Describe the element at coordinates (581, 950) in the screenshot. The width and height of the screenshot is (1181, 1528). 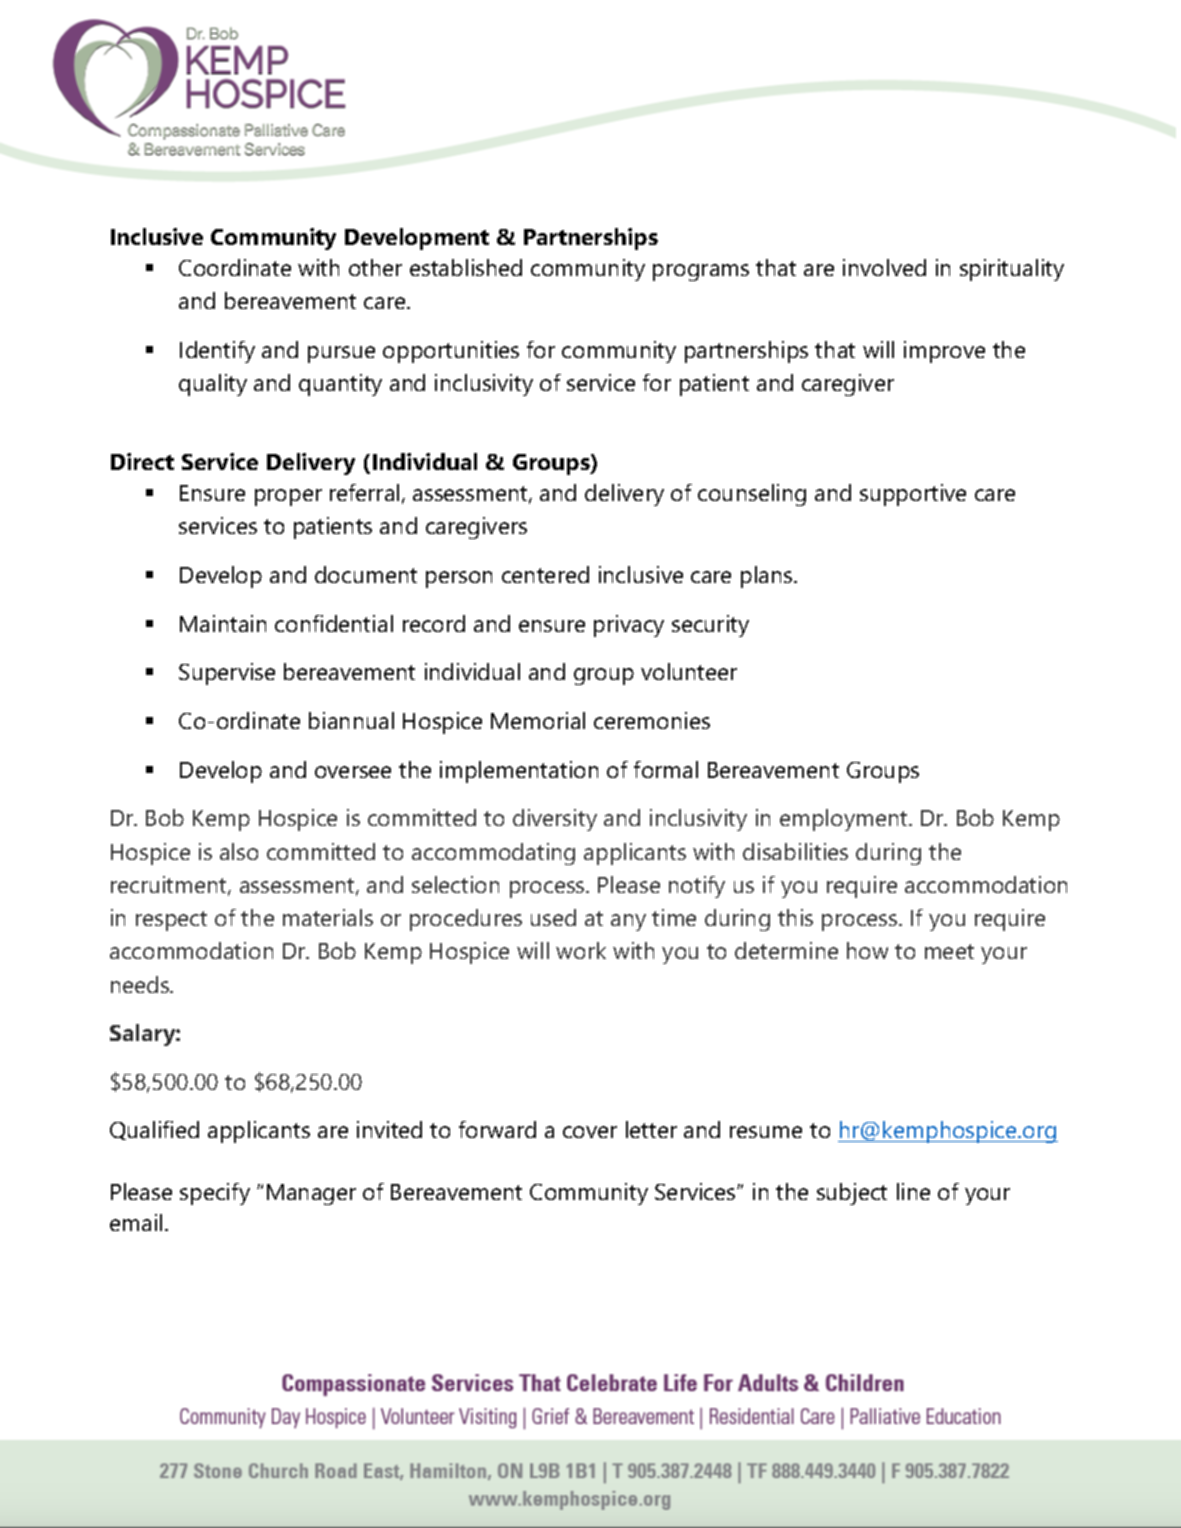
I see `work` at that location.
